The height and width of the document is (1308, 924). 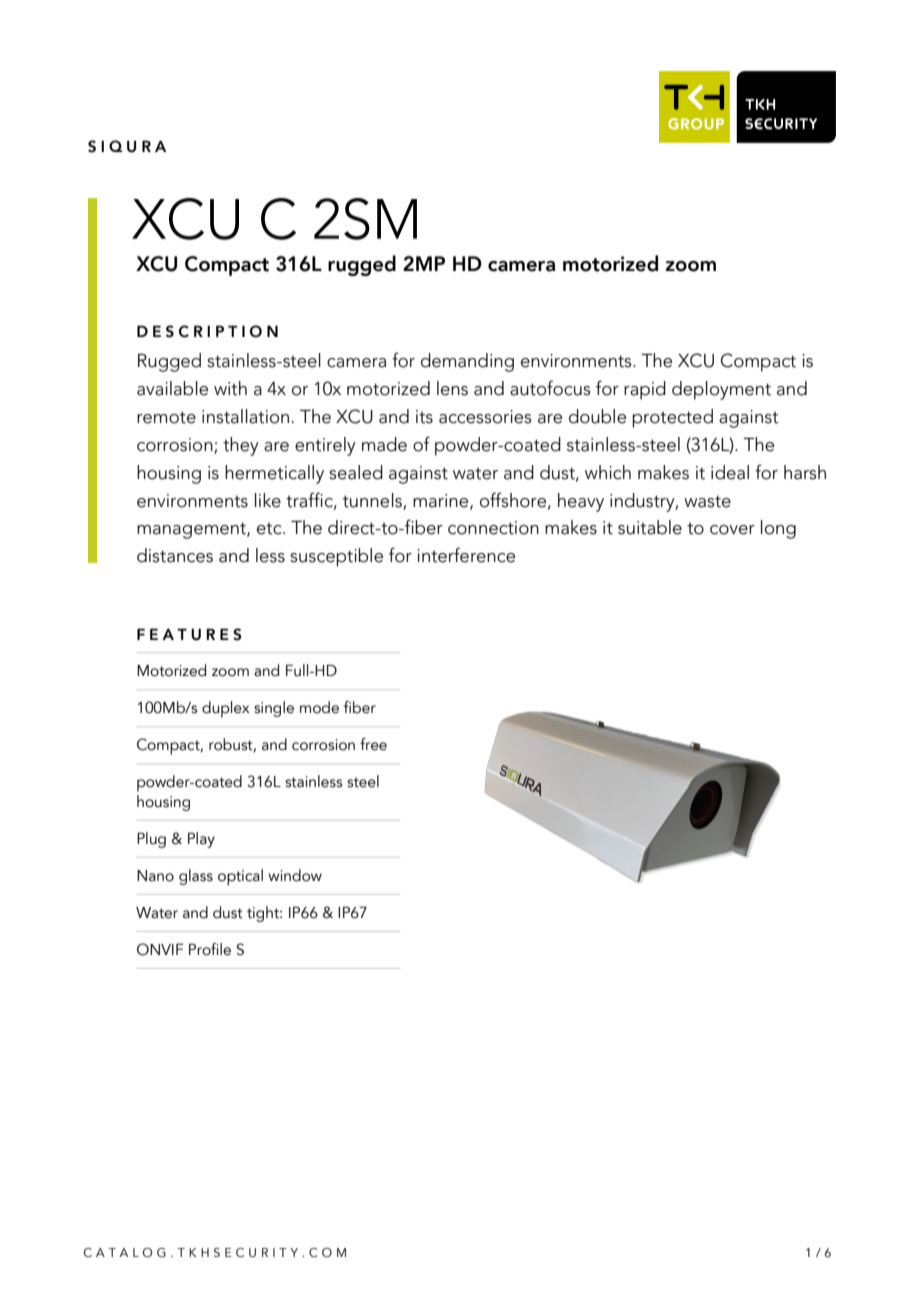 I want to click on mode, so click(x=319, y=707).
